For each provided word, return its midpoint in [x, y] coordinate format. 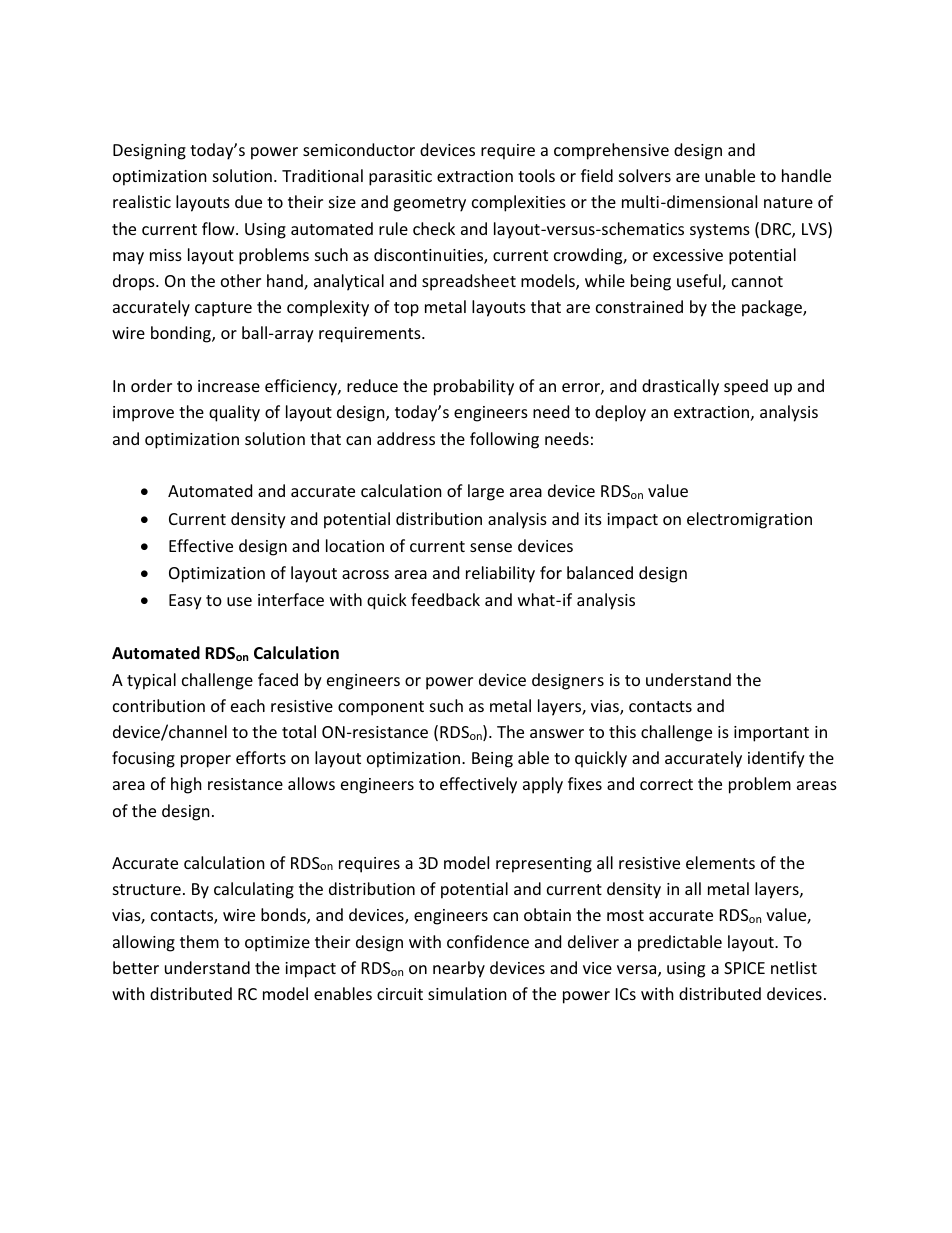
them [199, 941]
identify [776, 759]
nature [788, 202]
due [248, 201]
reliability [500, 574]
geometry [429, 204]
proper [206, 761]
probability [474, 387]
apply [543, 785]
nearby [459, 969]
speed [746, 387]
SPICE [744, 968]
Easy [185, 602]
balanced [600, 572]
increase [229, 386]
